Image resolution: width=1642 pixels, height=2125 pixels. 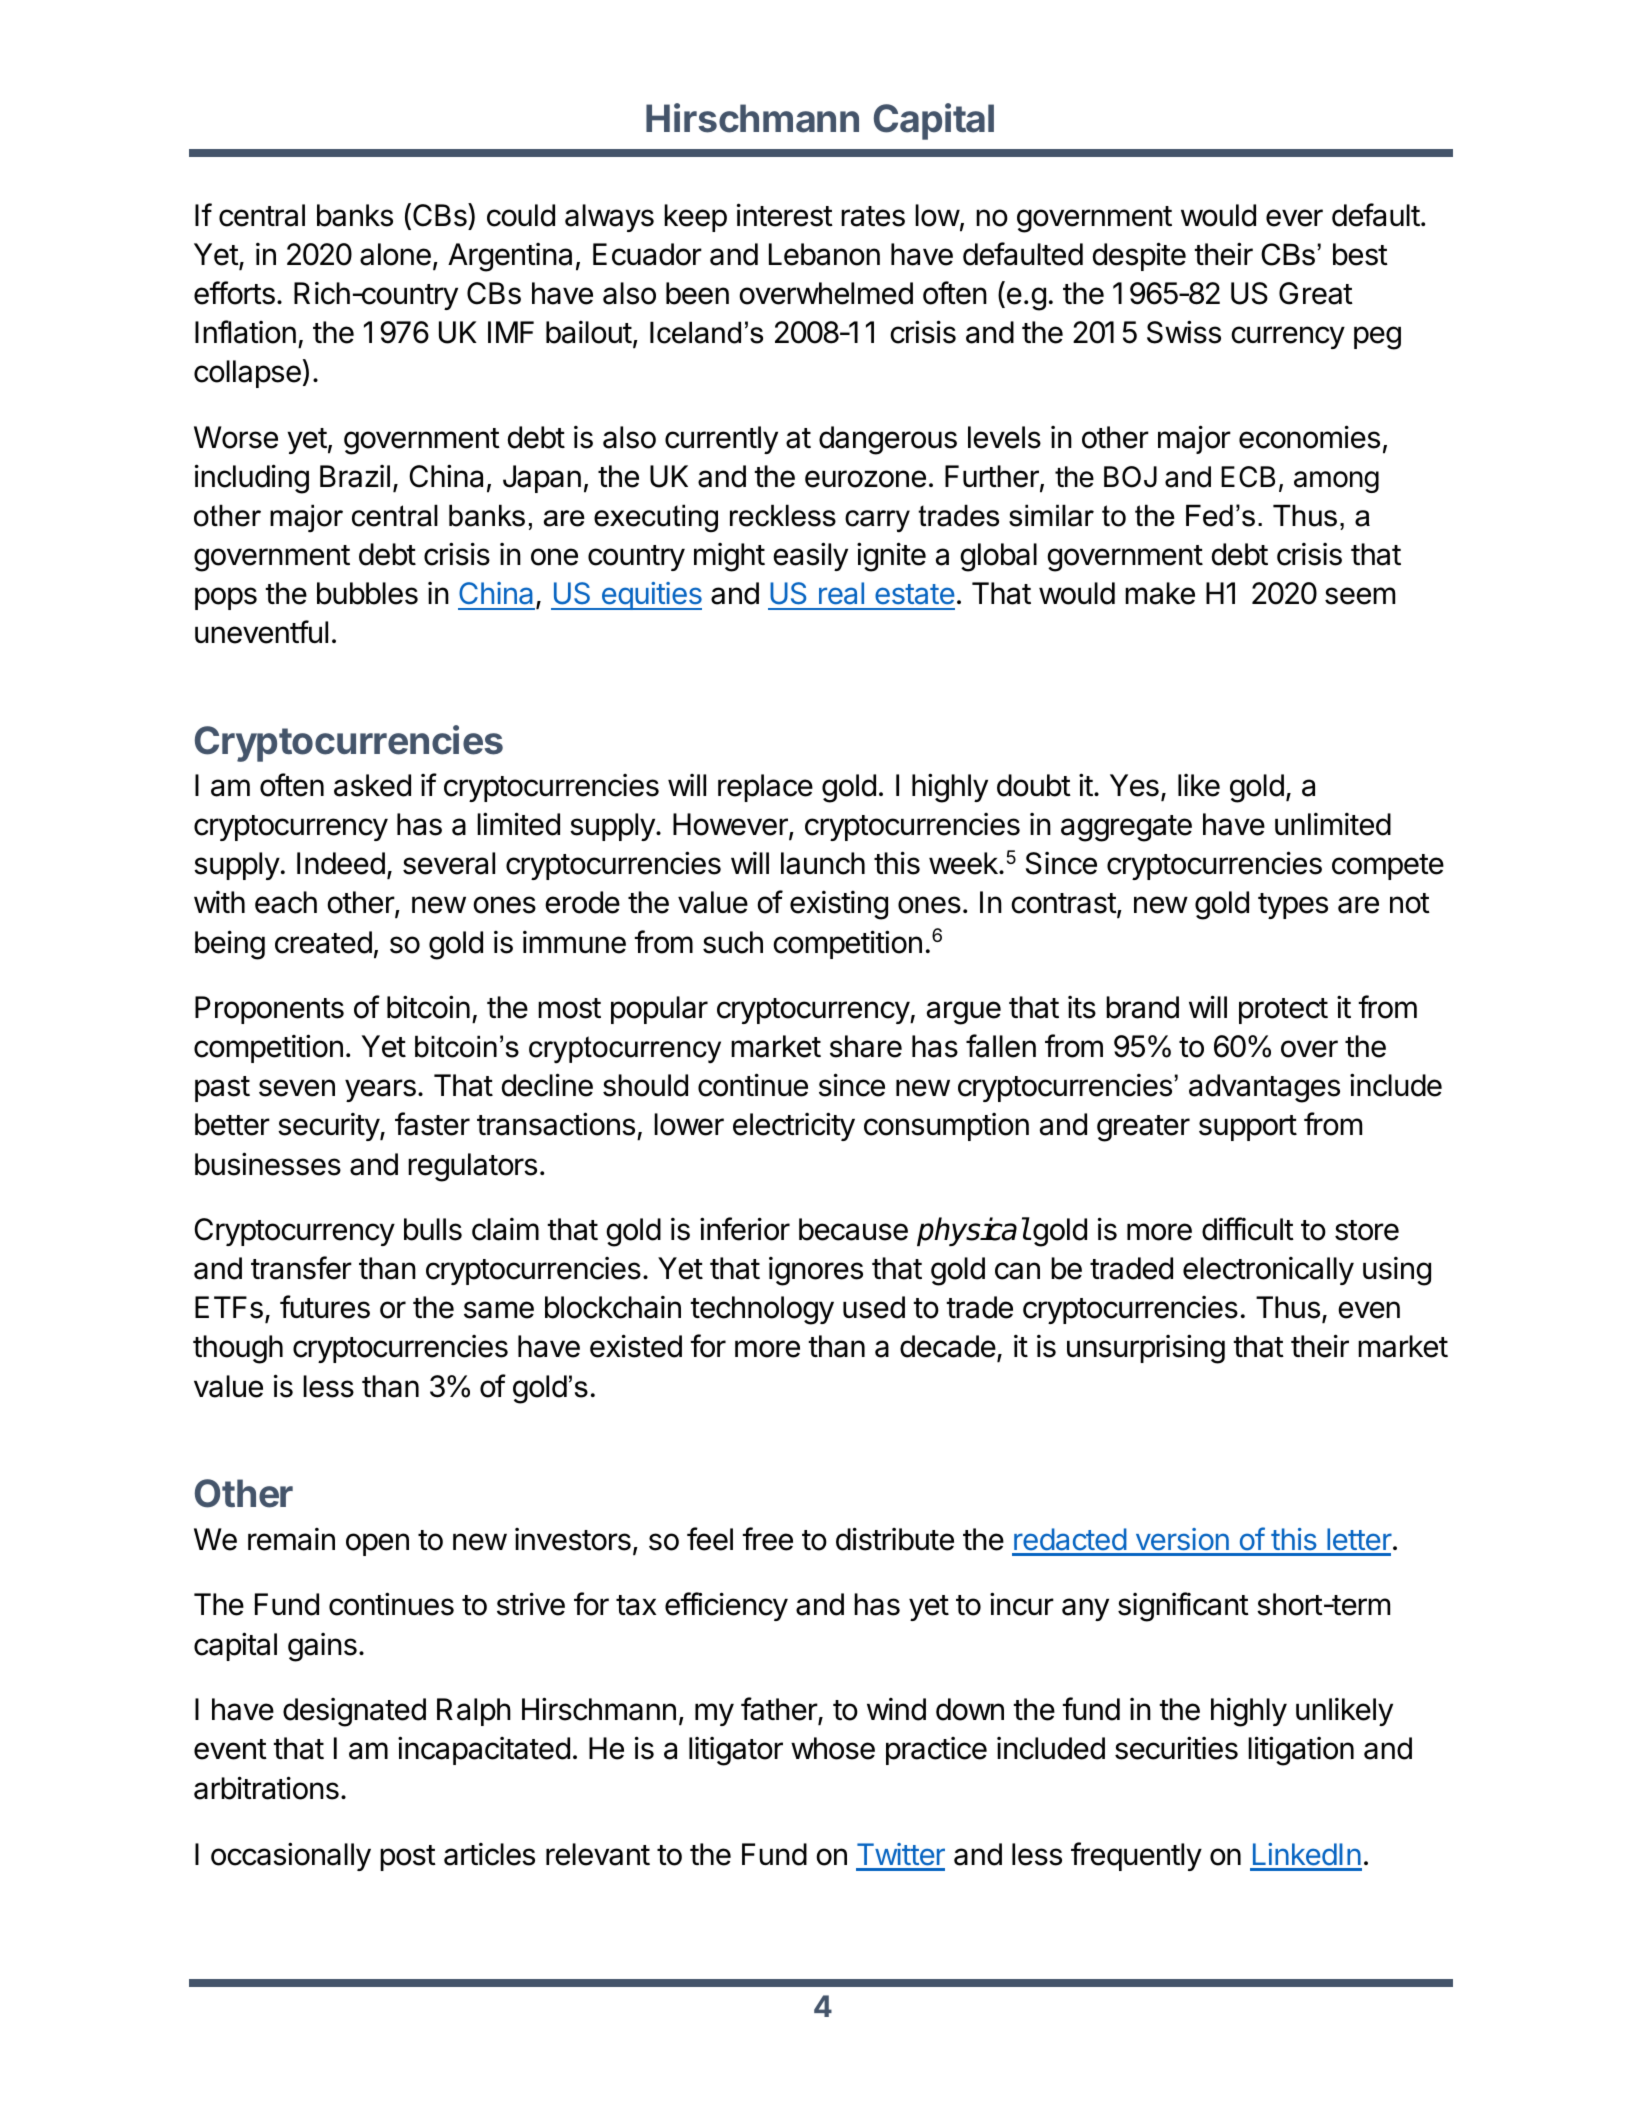 I want to click on bubbles, so click(x=367, y=593).
